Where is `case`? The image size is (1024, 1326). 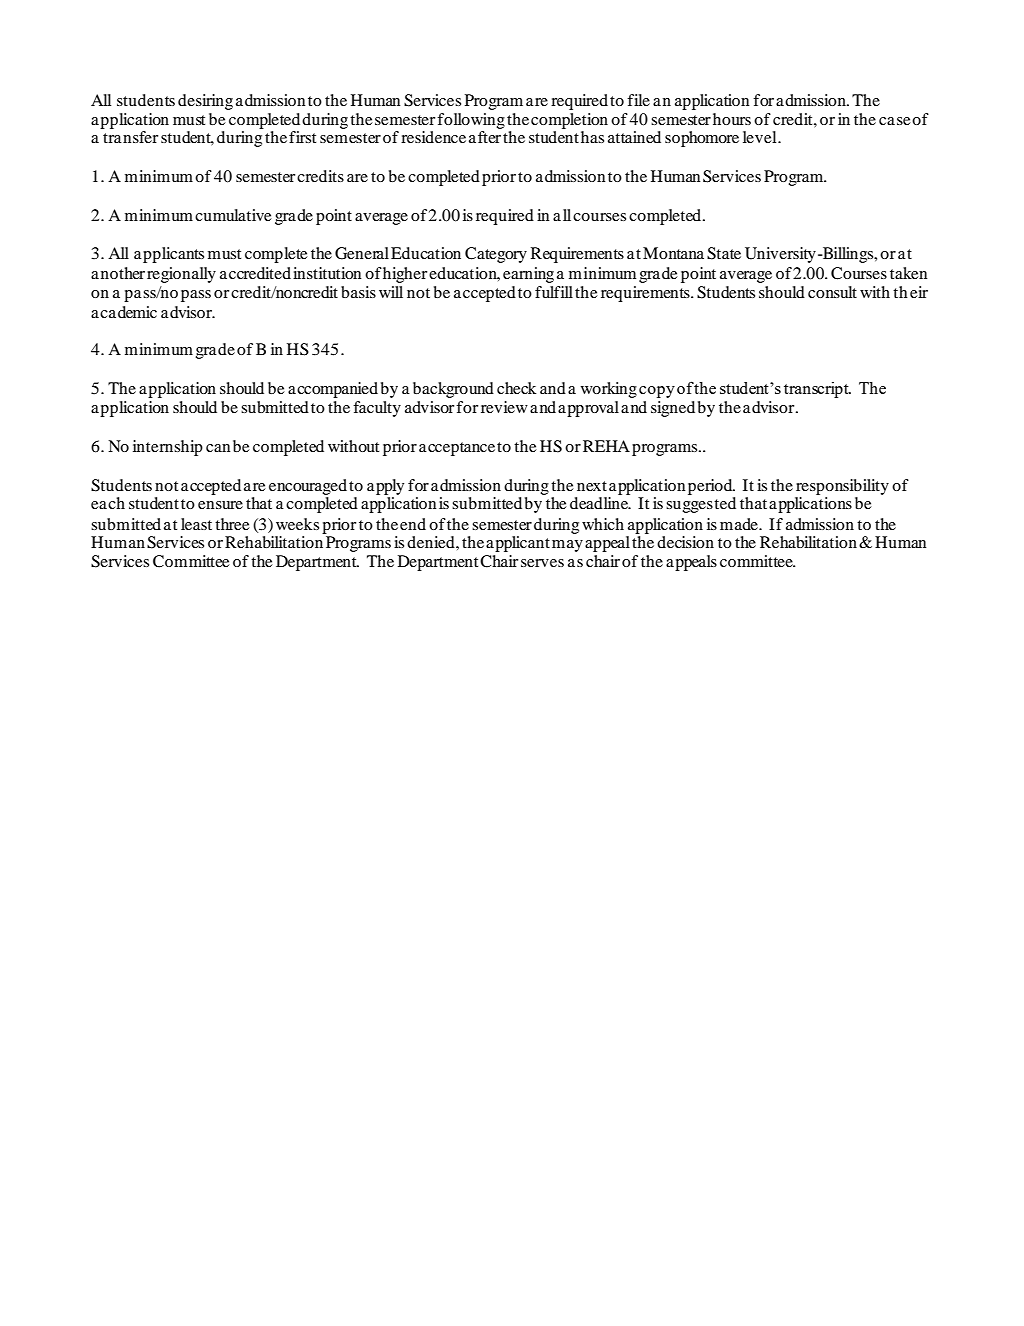
case is located at coordinates (895, 121).
